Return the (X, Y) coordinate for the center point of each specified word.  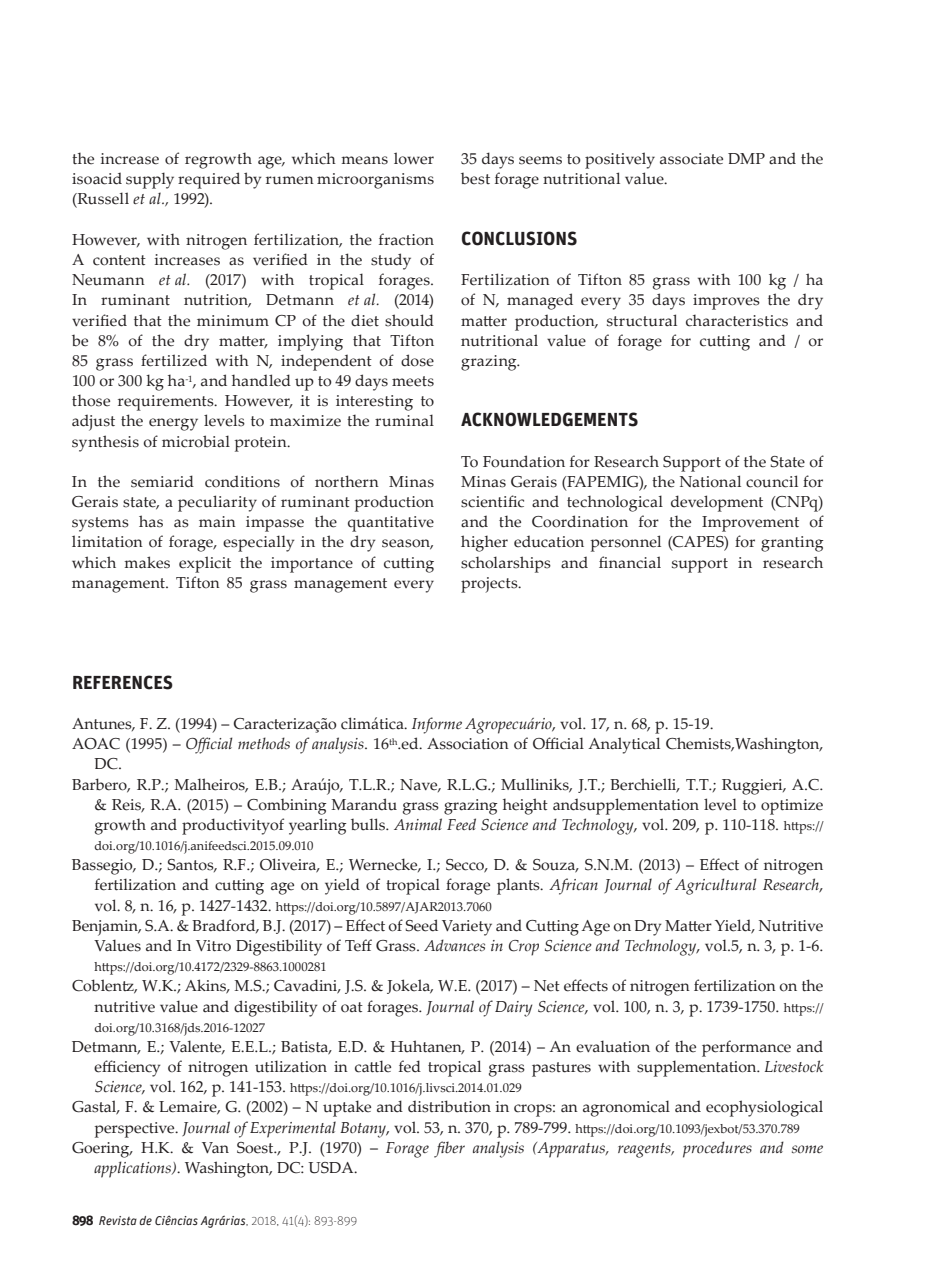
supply (150, 180)
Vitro (213, 946)
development (717, 503)
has (151, 521)
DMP (746, 158)
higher (484, 543)
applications (133, 1169)
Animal (418, 824)
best (475, 179)
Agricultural (715, 886)
